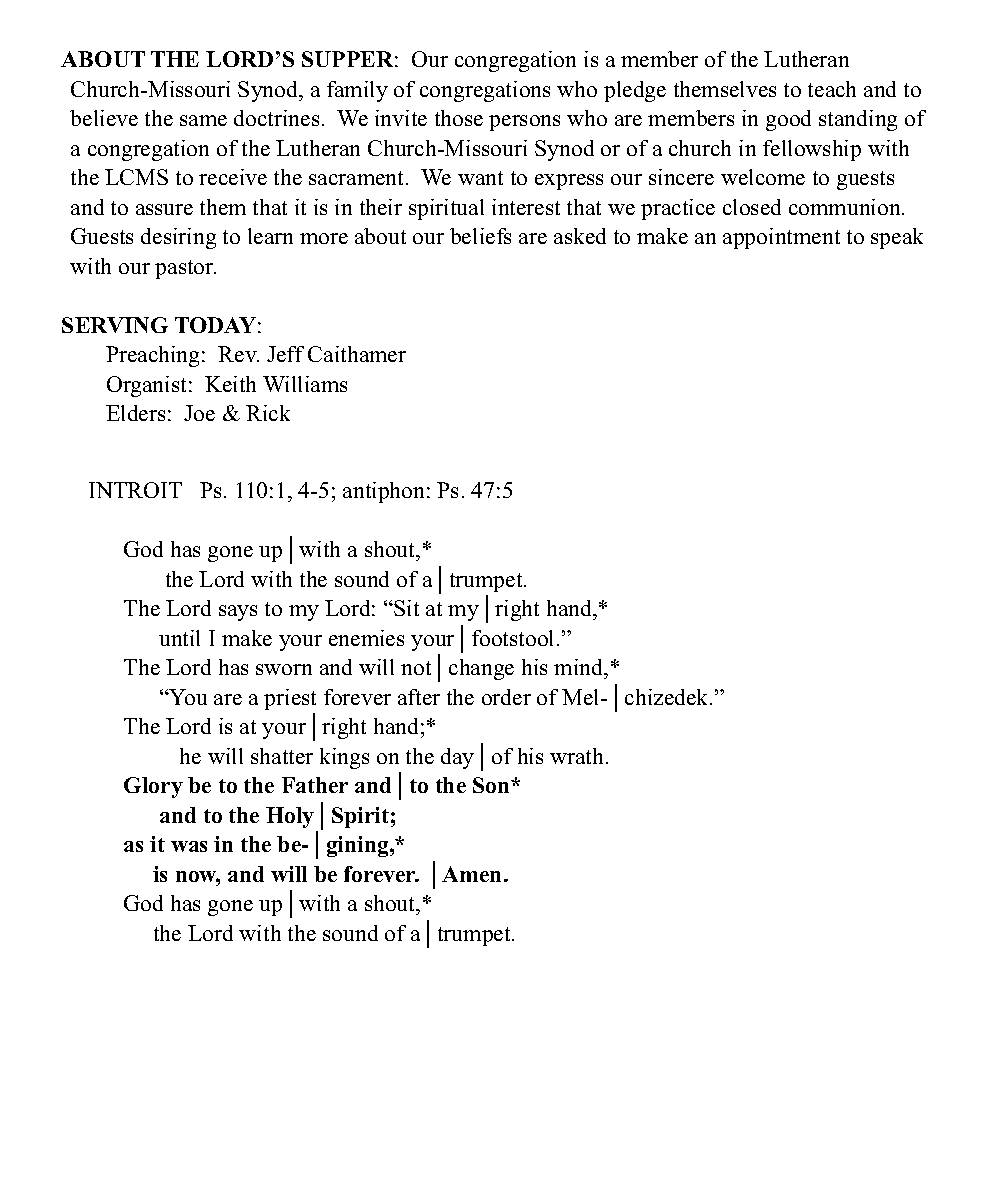 The width and height of the screenshot is (991, 1204). What do you see at coordinates (268, 413) in the screenshot?
I see `Rick` at bounding box center [268, 413].
